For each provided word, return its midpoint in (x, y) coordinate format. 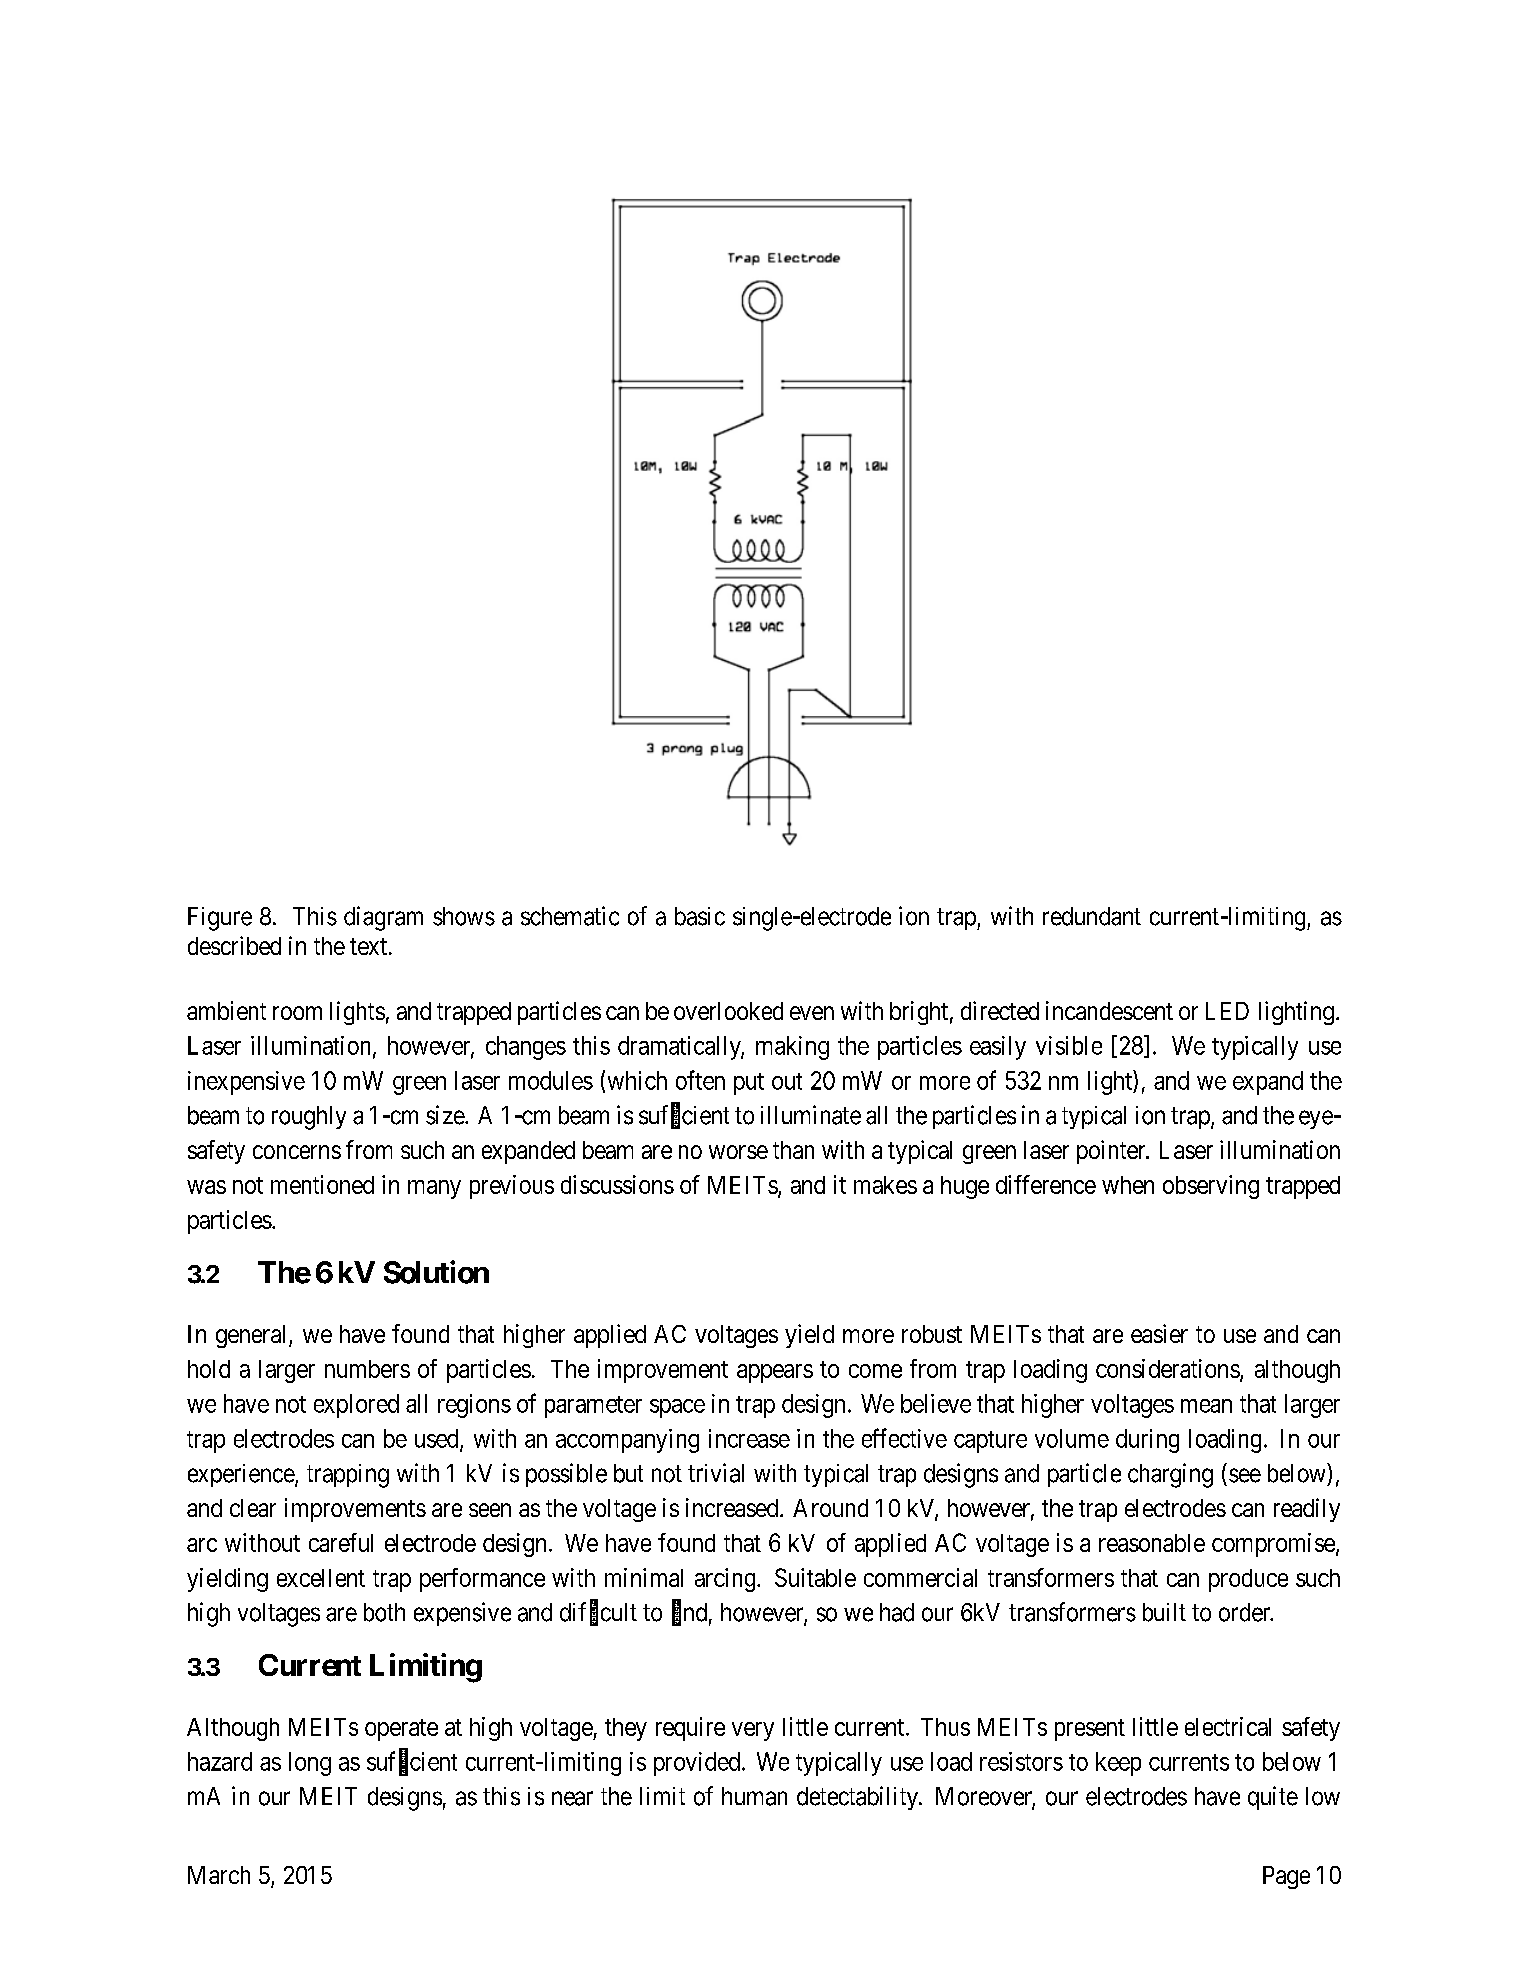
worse (738, 1152)
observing (1211, 1187)
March (219, 1875)
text (370, 946)
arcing (726, 1580)
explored (356, 1406)
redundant (1092, 916)
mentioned (322, 1184)
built (1164, 1612)
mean (1206, 1406)
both (384, 1612)
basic (700, 916)
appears (775, 1373)
